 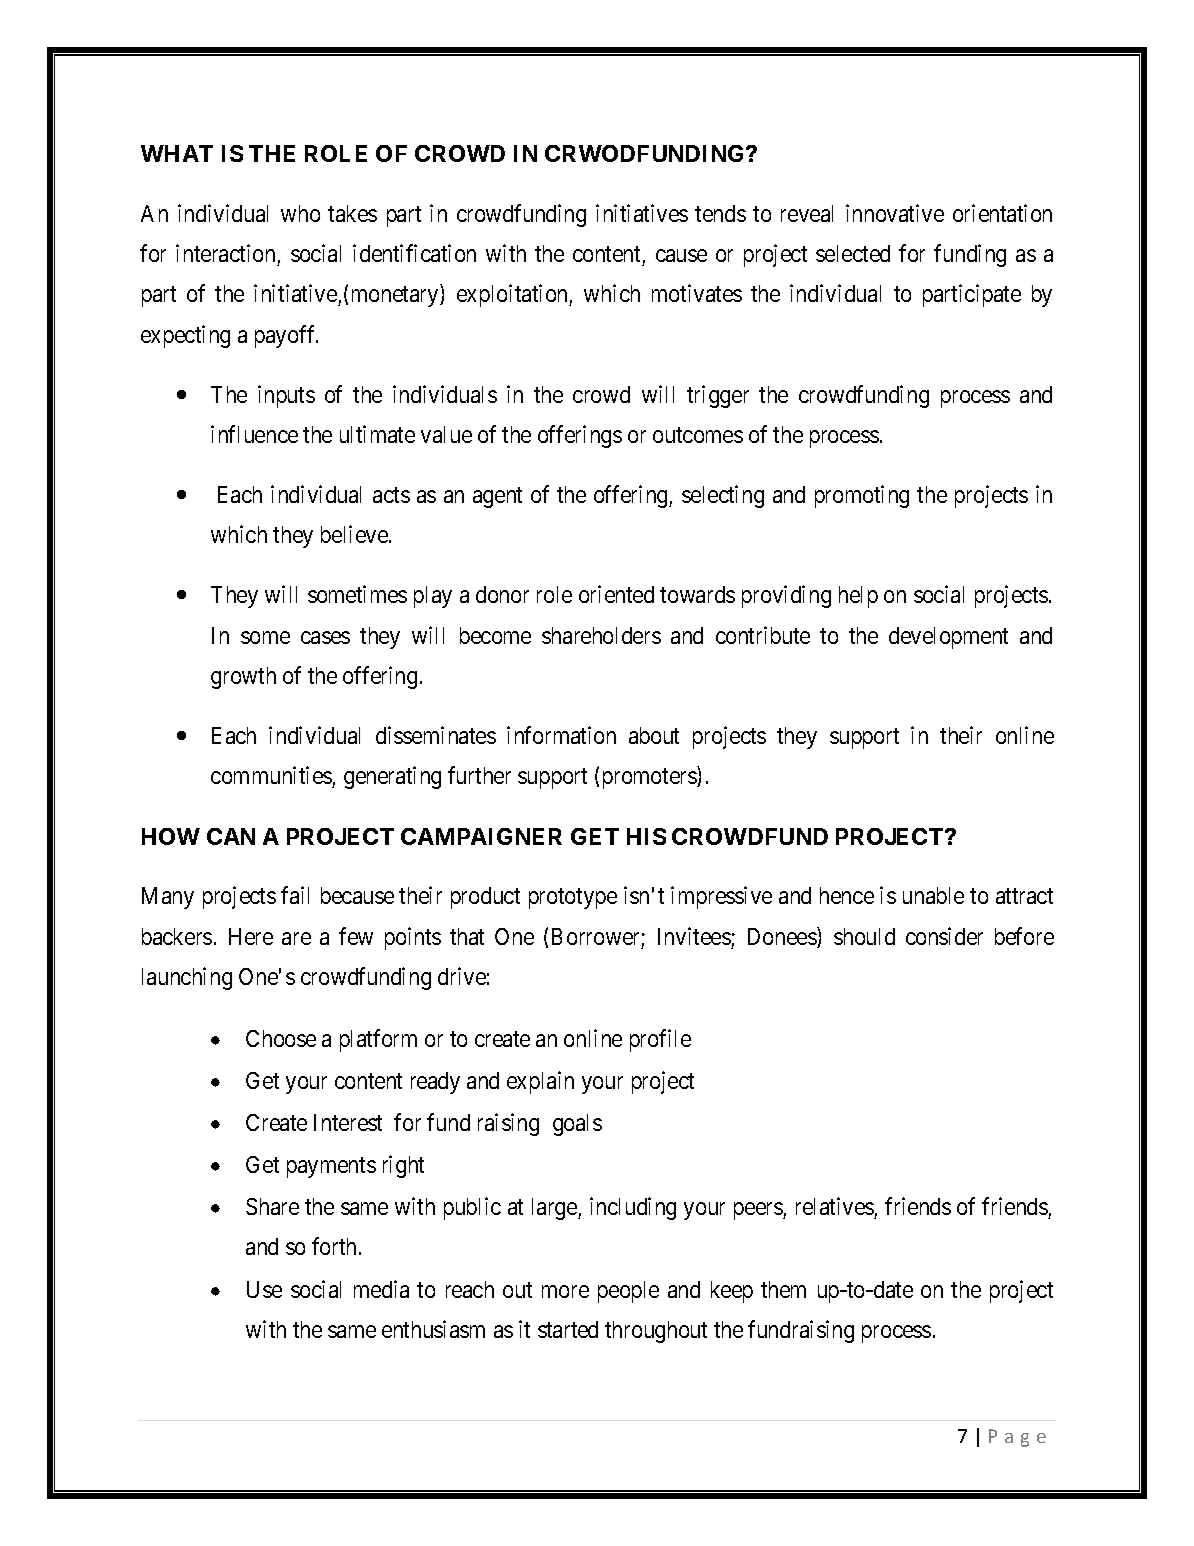 I want to click on tends, so click(x=720, y=213).
